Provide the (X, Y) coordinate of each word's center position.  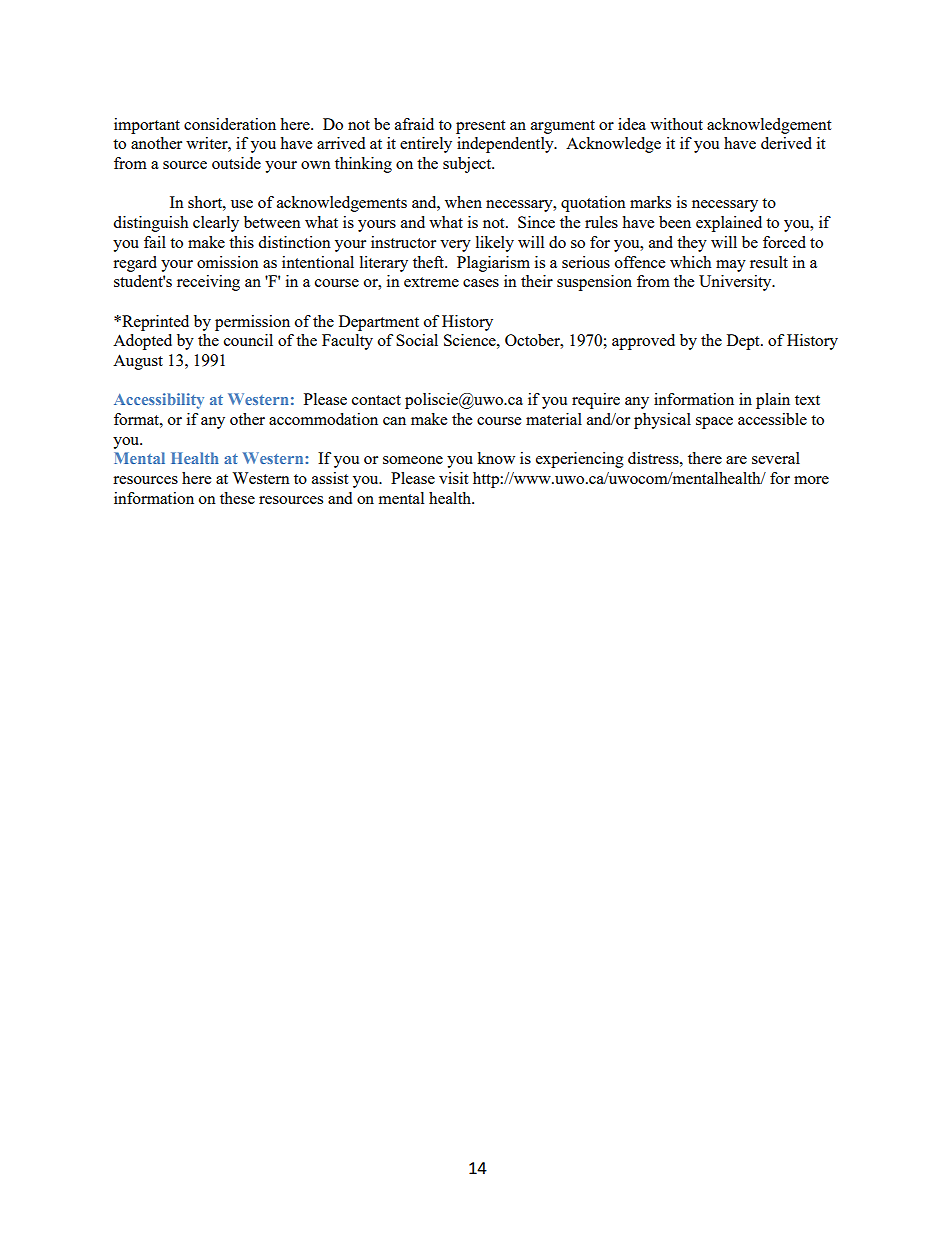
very (455, 246)
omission (228, 262)
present (480, 127)
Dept (744, 342)
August (138, 362)
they (692, 244)
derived (786, 143)
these (237, 498)
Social (417, 340)
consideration (230, 124)
